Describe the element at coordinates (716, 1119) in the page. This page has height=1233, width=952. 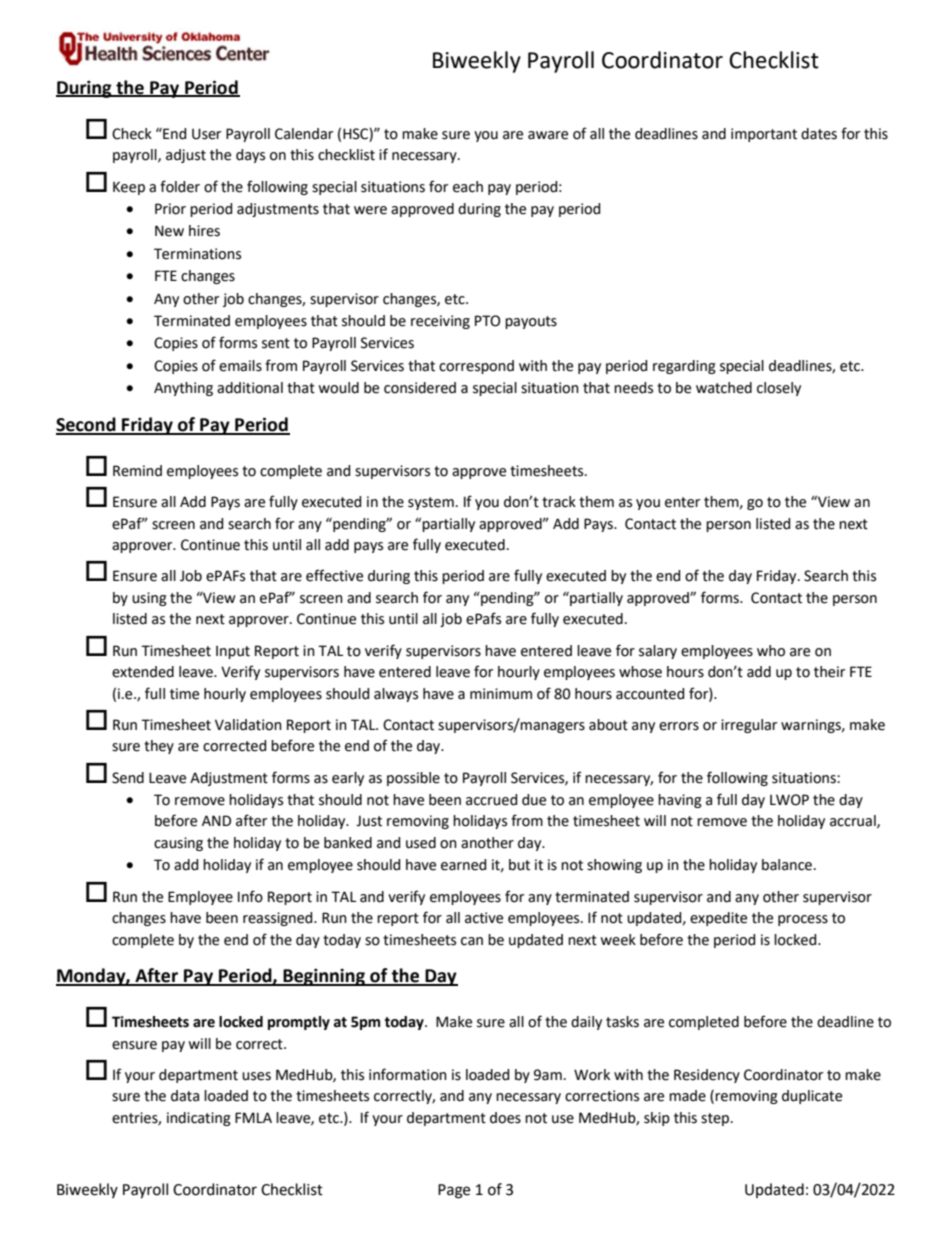
I see `step` at that location.
